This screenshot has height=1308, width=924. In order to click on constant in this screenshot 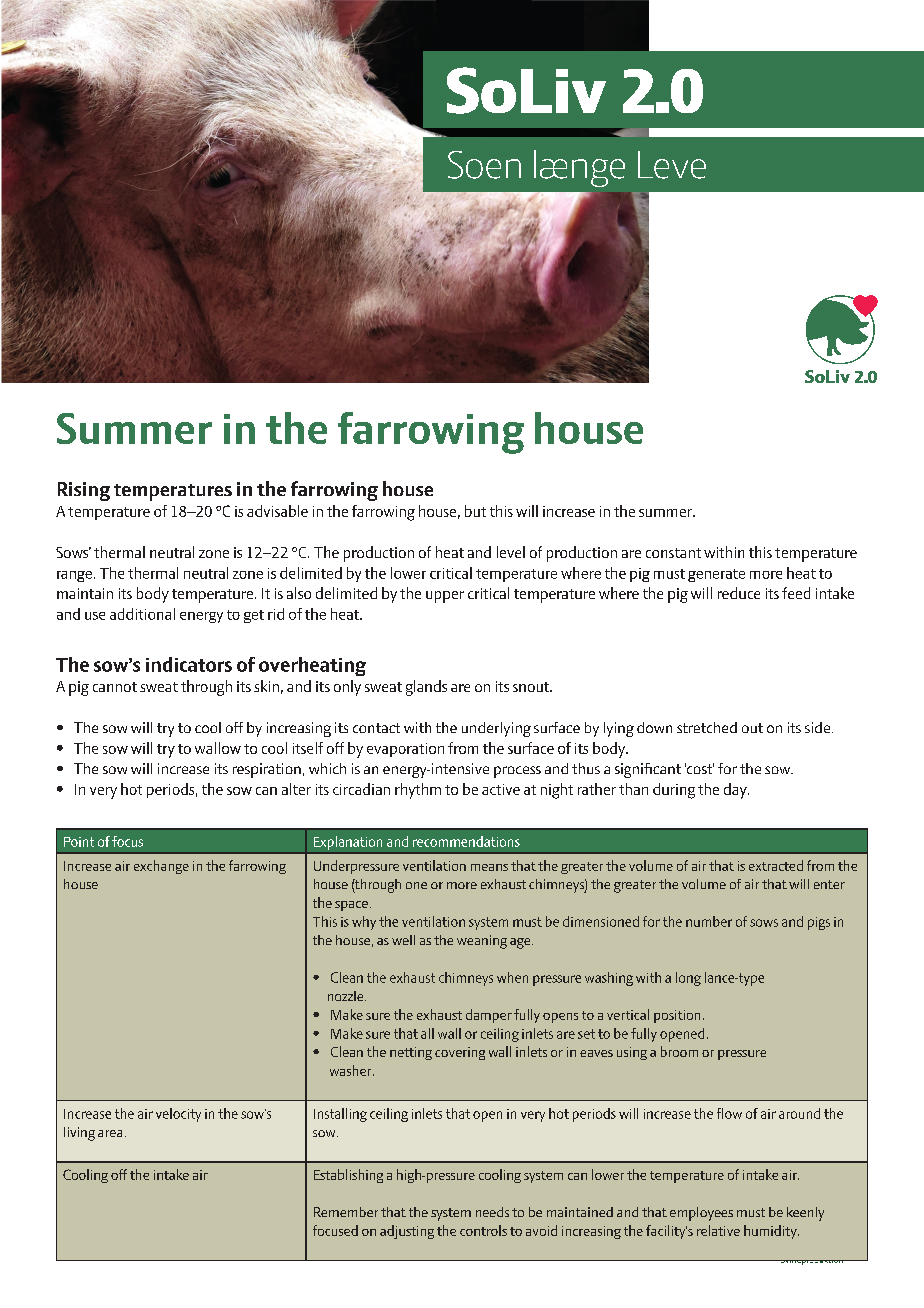, I will do `click(673, 553)`.
